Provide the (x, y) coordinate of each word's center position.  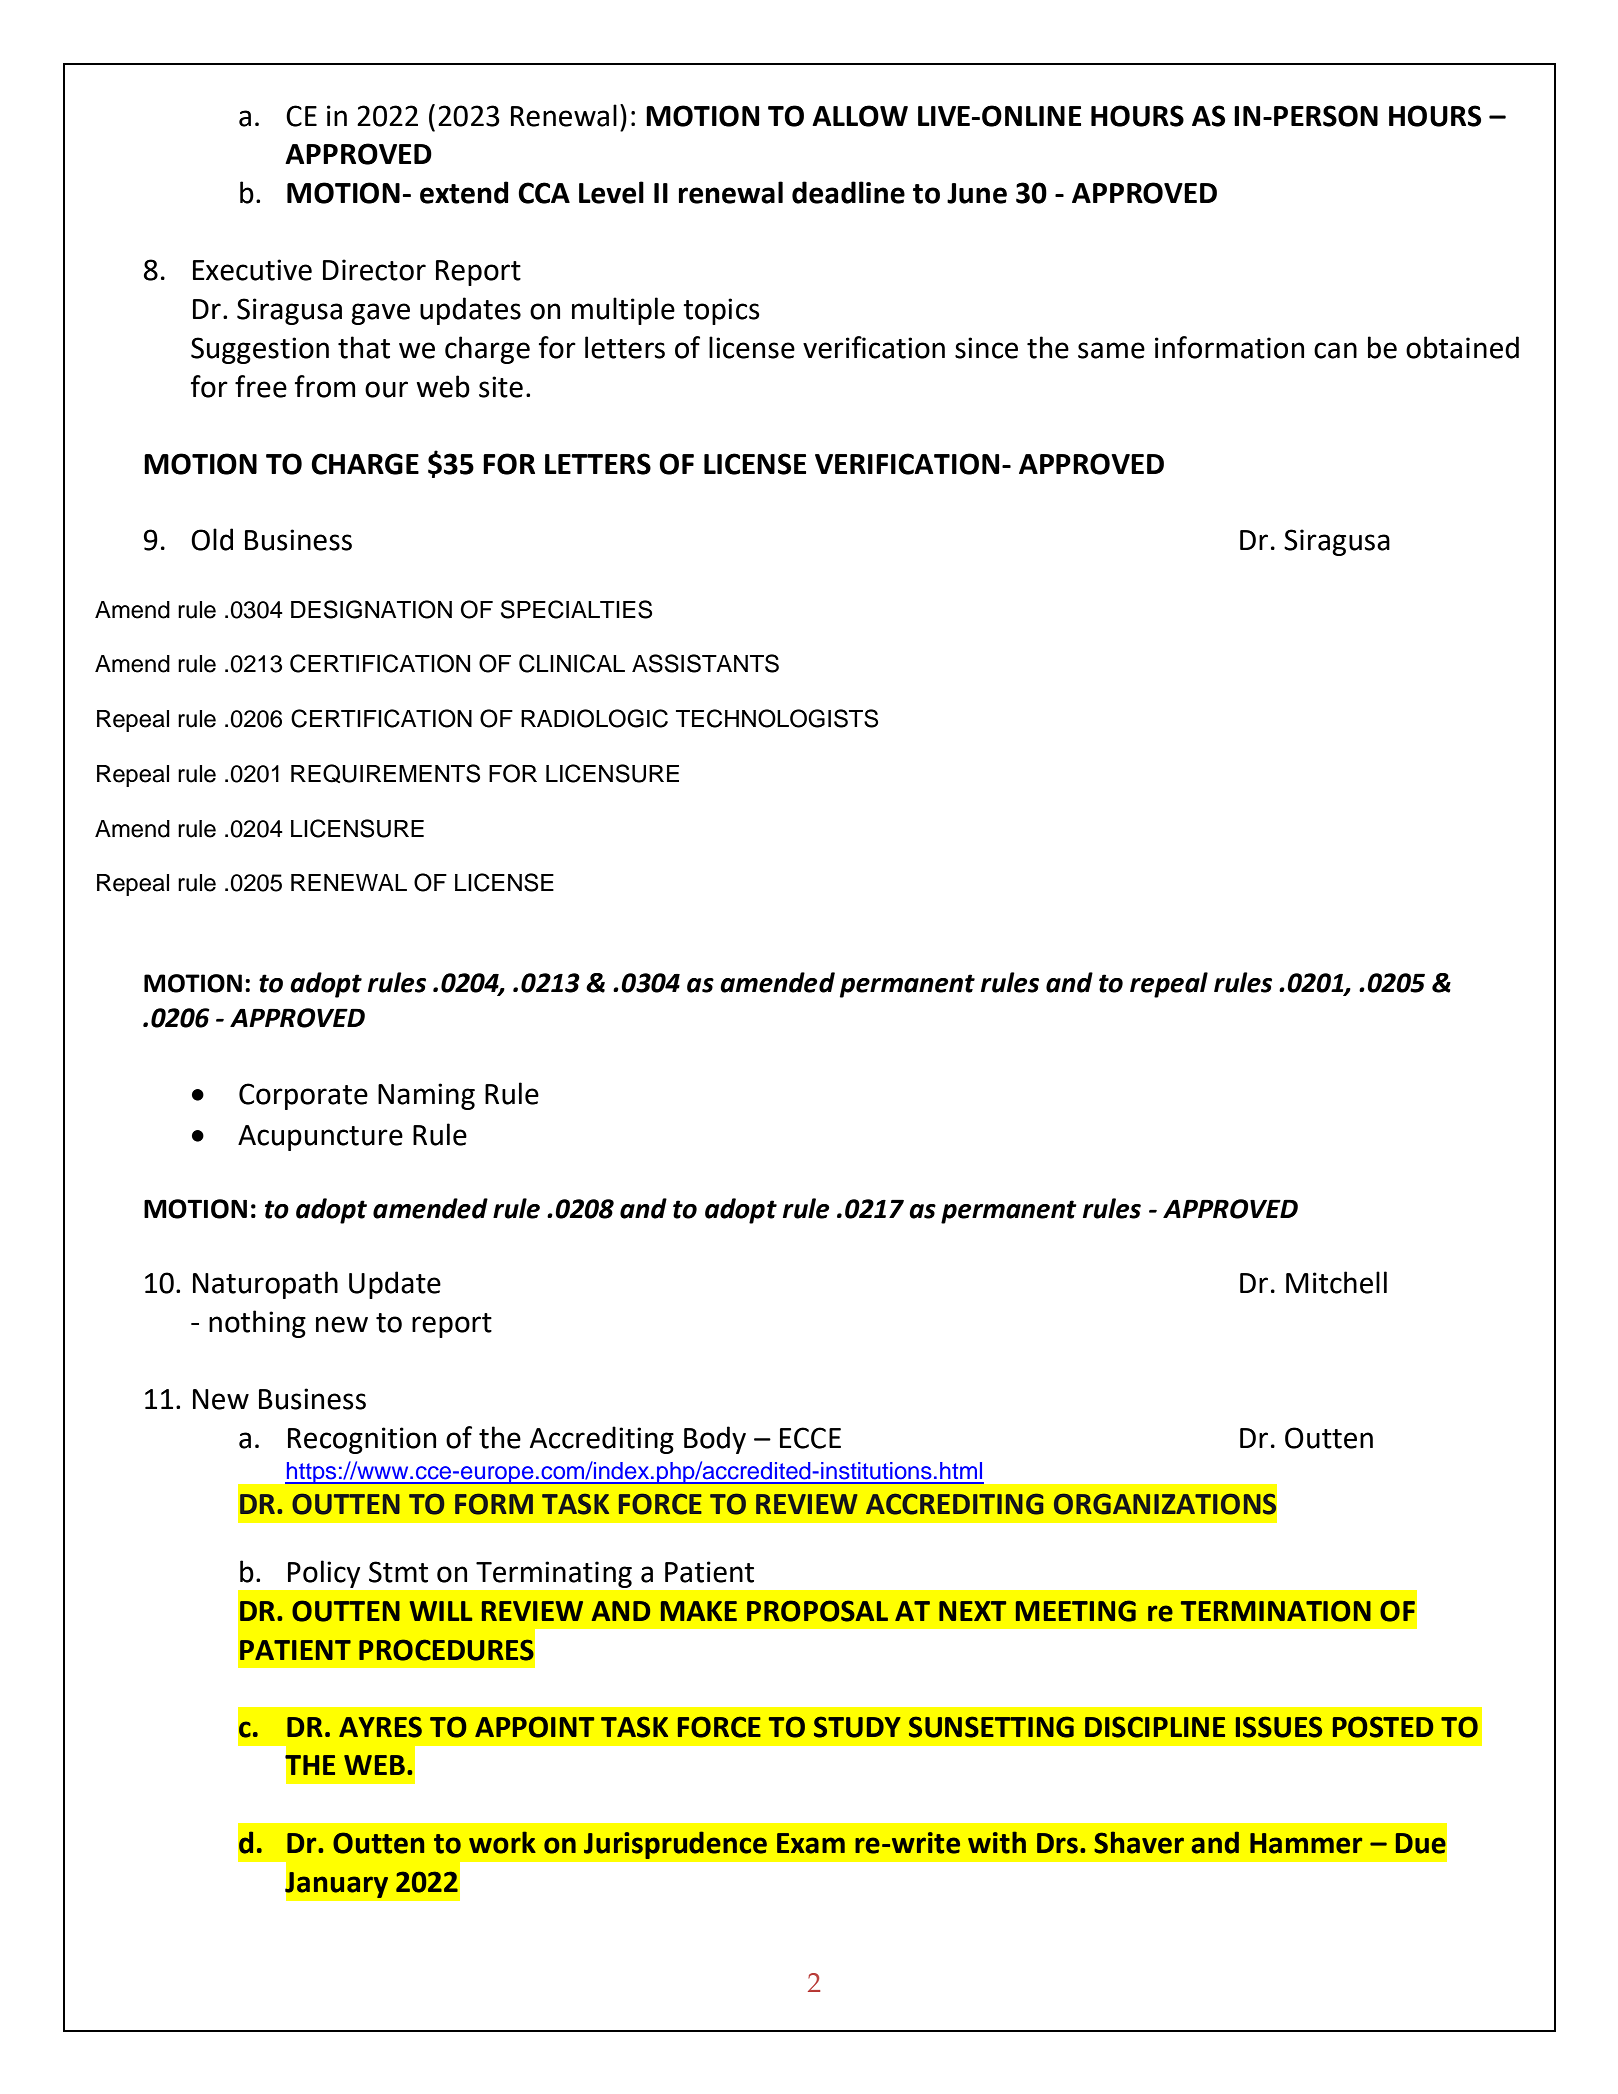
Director (374, 270)
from (325, 386)
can (1335, 350)
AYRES (380, 1727)
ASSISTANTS (705, 663)
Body (715, 1440)
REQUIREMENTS (385, 773)
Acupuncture (320, 1138)
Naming (426, 1096)
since (986, 348)
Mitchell (1336, 1282)
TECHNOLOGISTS (777, 718)
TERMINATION (1276, 1611)
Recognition (362, 1440)
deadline (848, 192)
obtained (1462, 347)
